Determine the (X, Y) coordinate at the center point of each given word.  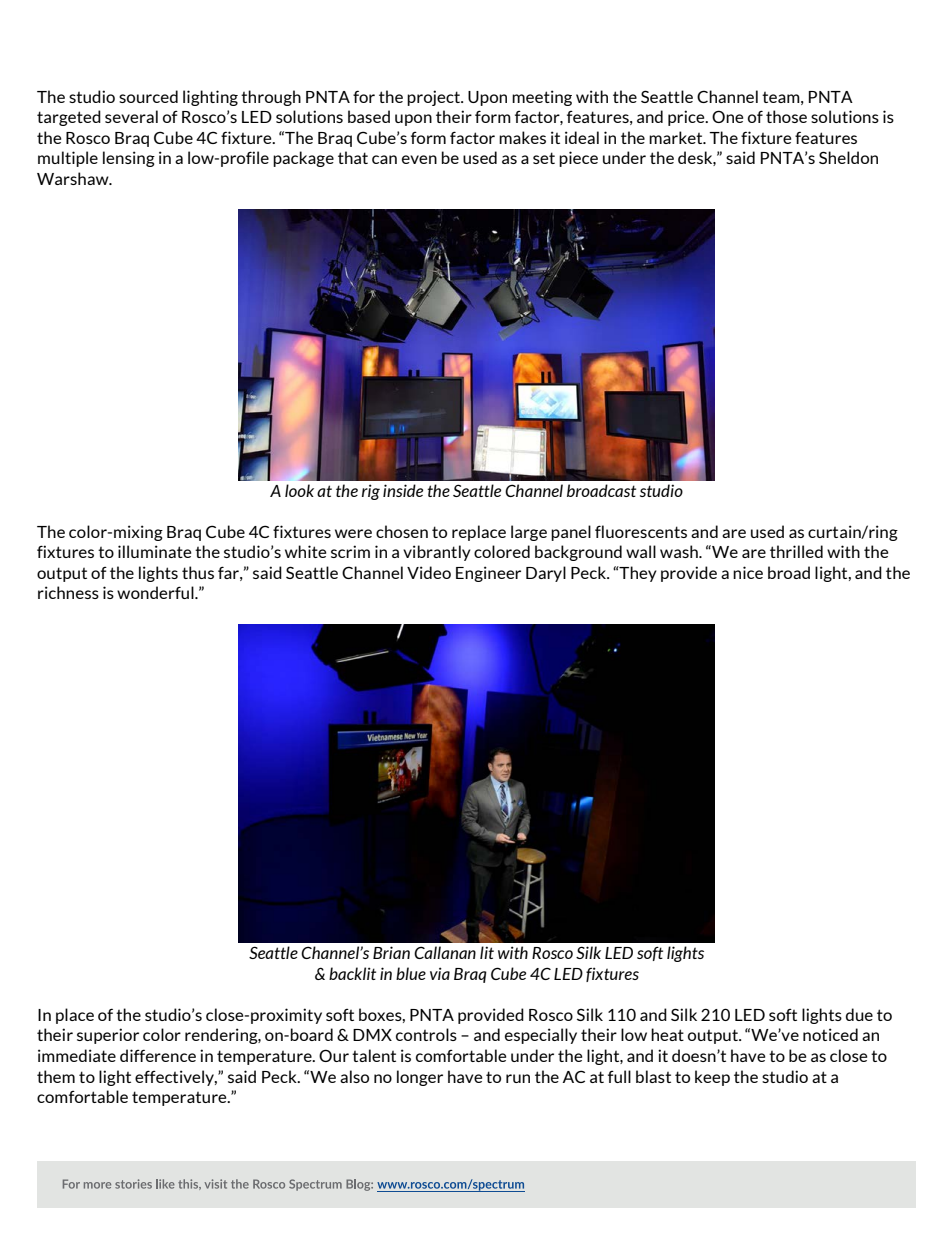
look (299, 490)
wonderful (156, 592)
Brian (391, 952)
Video (429, 572)
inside (403, 490)
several (131, 116)
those (786, 116)
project (434, 98)
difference (158, 1055)
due (859, 1014)
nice (748, 572)
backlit (352, 973)
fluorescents (641, 531)
